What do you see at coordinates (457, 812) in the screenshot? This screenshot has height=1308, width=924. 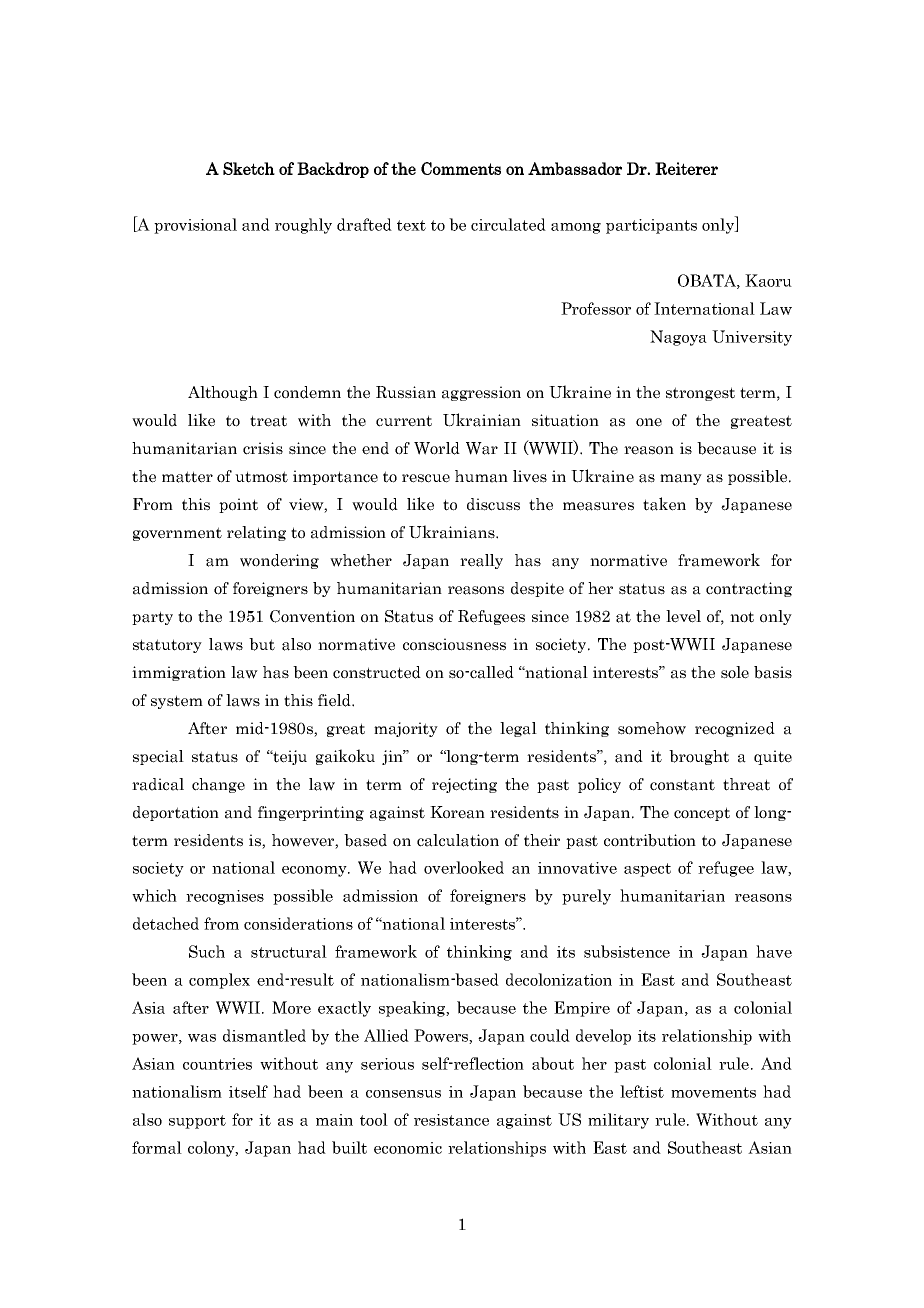 I see `Korean` at bounding box center [457, 812].
